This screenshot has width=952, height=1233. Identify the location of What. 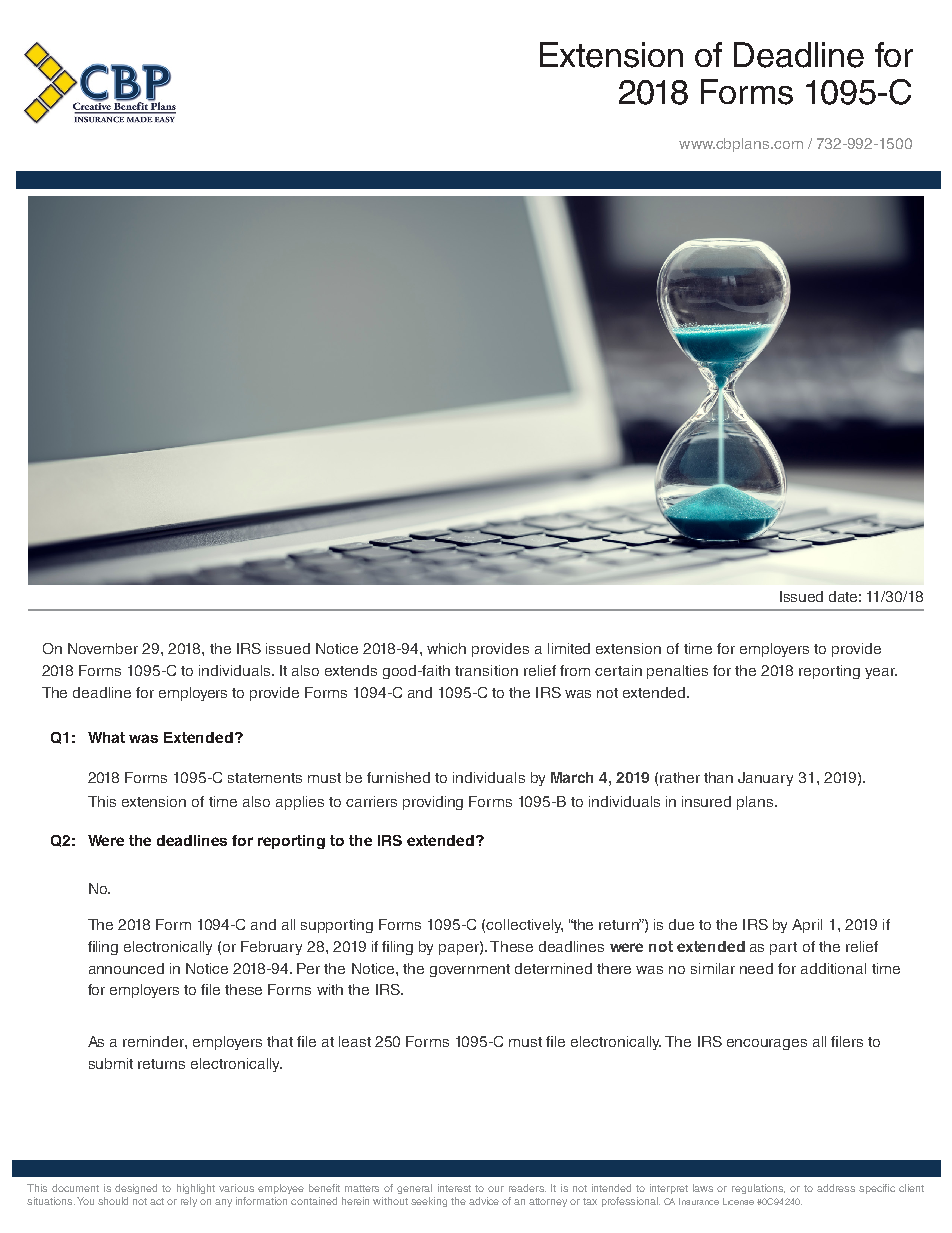
(106, 737).
